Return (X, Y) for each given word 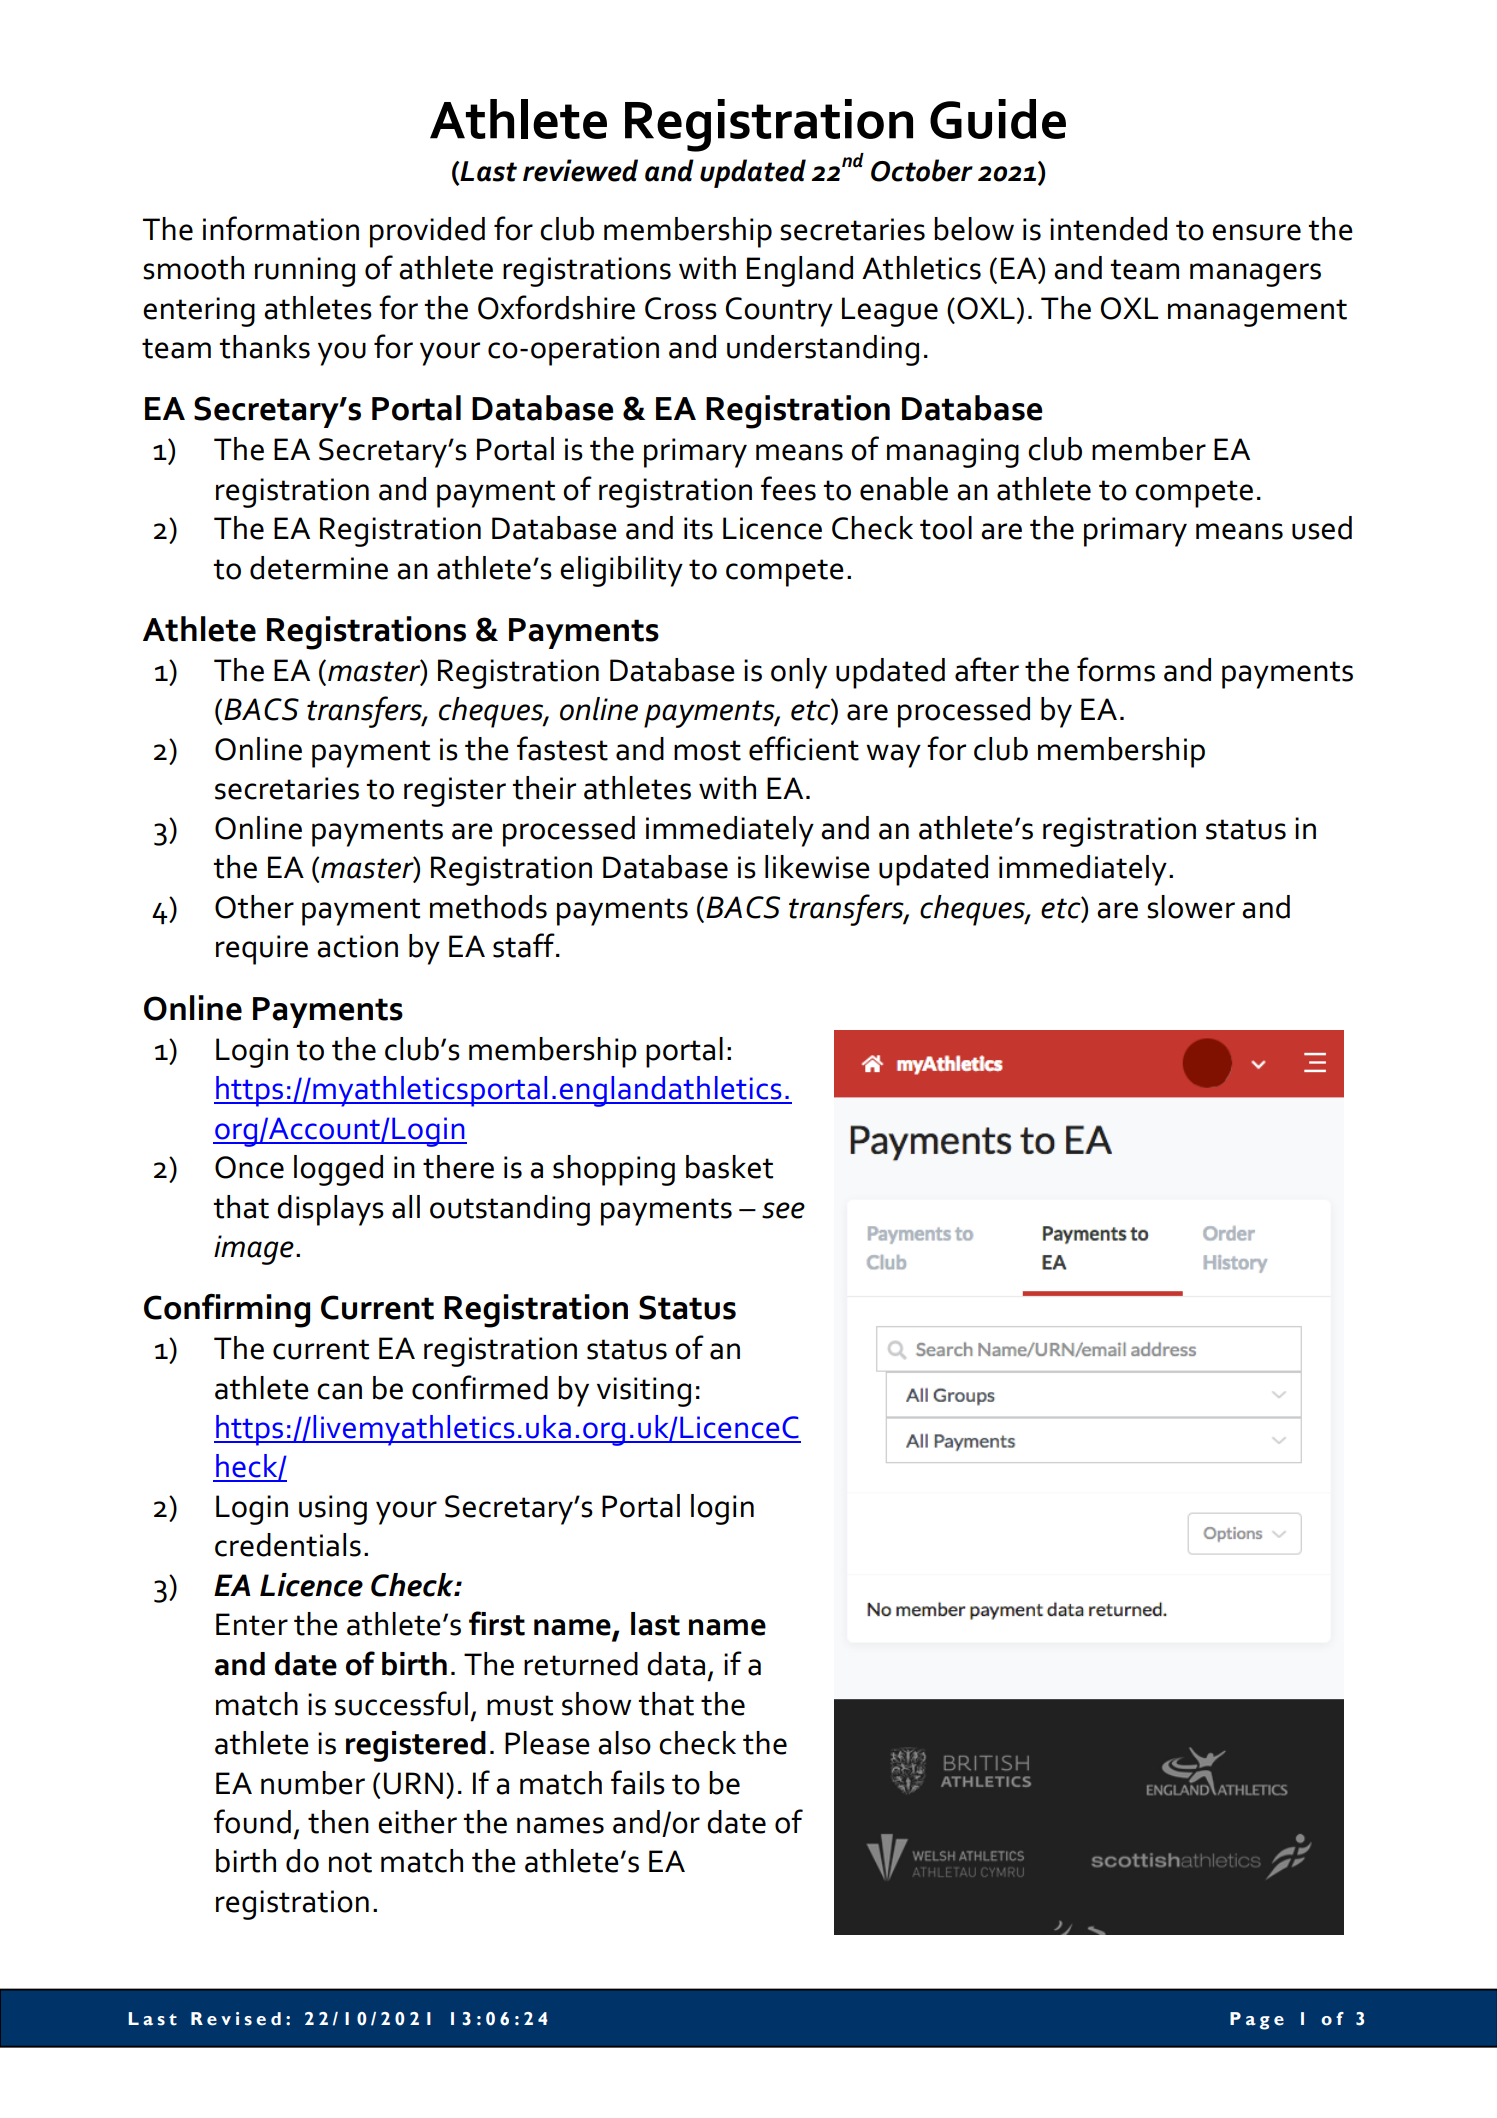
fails (638, 1782)
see (783, 1210)
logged (338, 1170)
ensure (1256, 232)
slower (1191, 907)
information (281, 228)
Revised (236, 2019)
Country (779, 312)
